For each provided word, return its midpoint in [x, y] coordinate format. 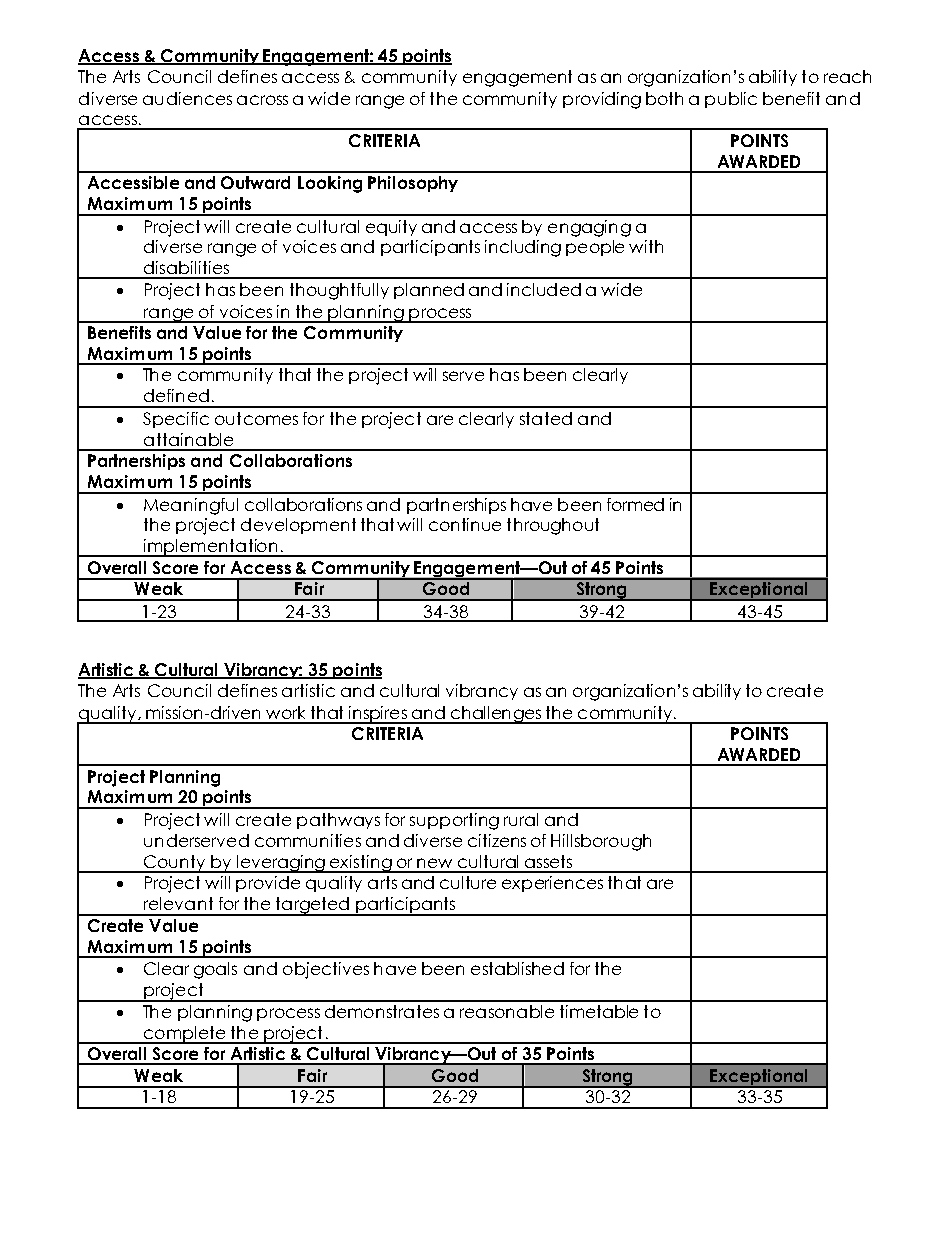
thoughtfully [339, 291]
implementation [210, 548]
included [544, 289]
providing [602, 100]
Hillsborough [601, 842]
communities [308, 840]
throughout [553, 526]
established [517, 968]
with [646, 246]
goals [215, 970]
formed [635, 504]
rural [521, 819]
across [262, 100]
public [731, 100]
